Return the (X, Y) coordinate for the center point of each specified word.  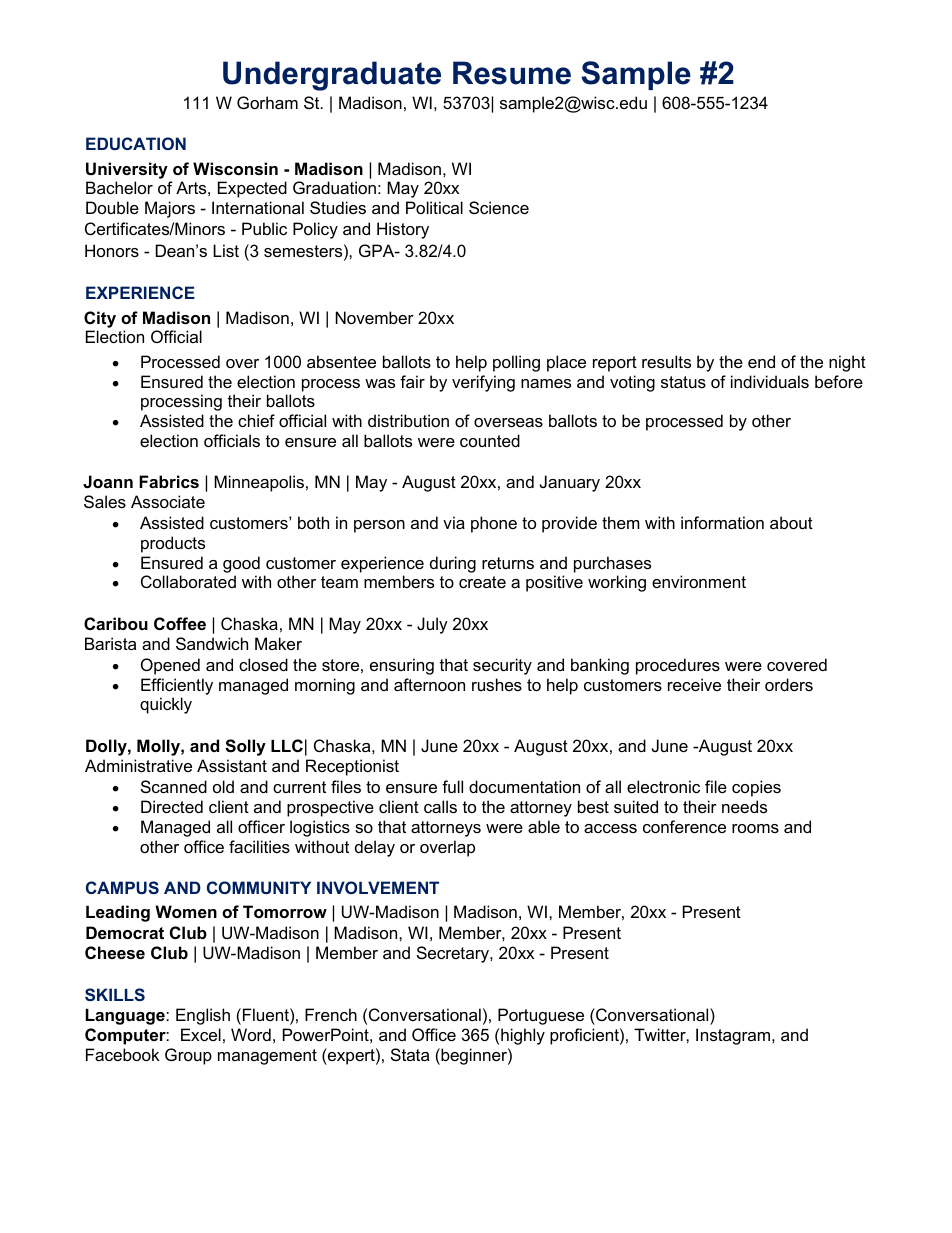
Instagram (734, 1036)
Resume (512, 73)
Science (499, 207)
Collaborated (188, 581)
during (453, 564)
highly (523, 1036)
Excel (201, 1034)
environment (699, 581)
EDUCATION (136, 143)
